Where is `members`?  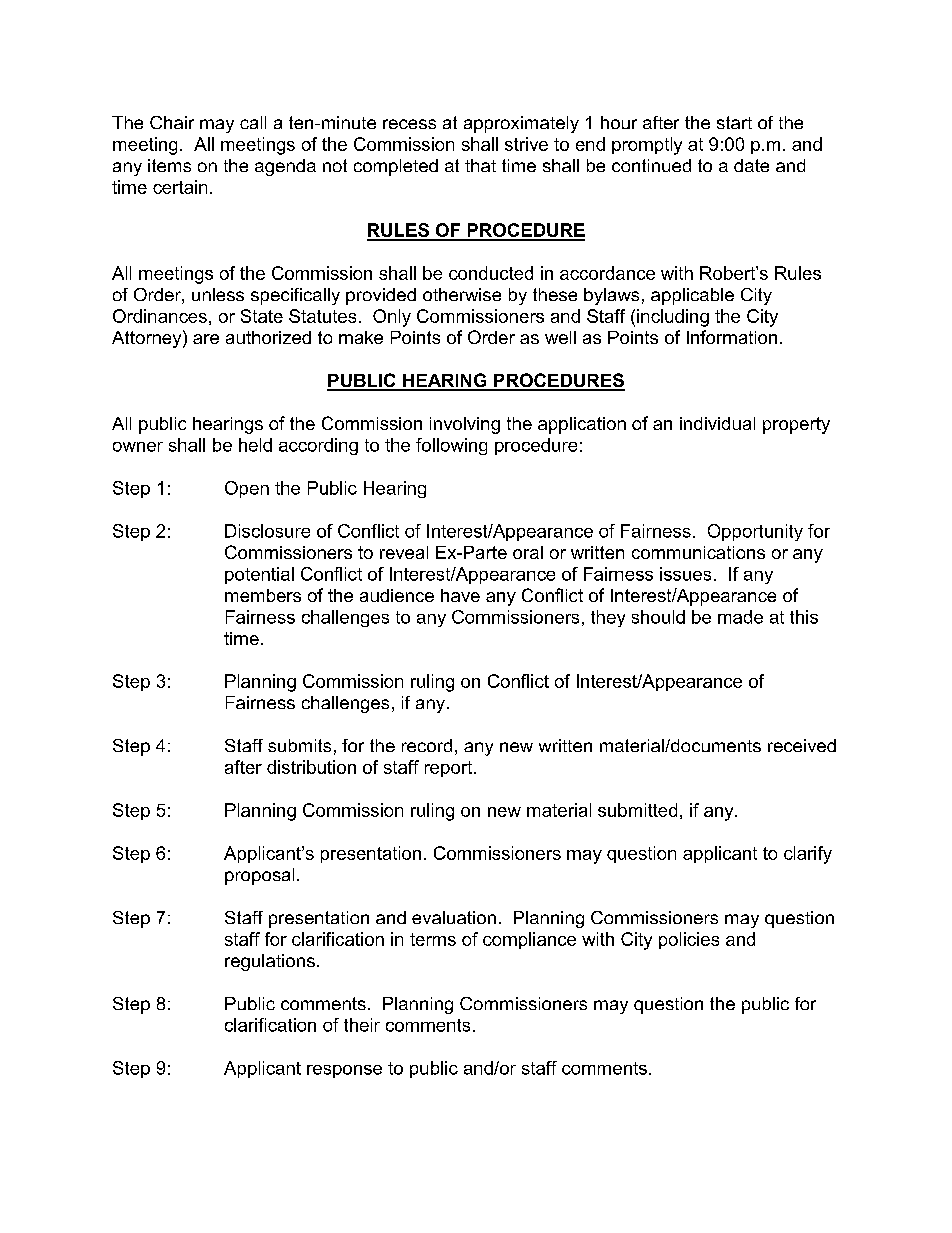 members is located at coordinates (263, 595).
